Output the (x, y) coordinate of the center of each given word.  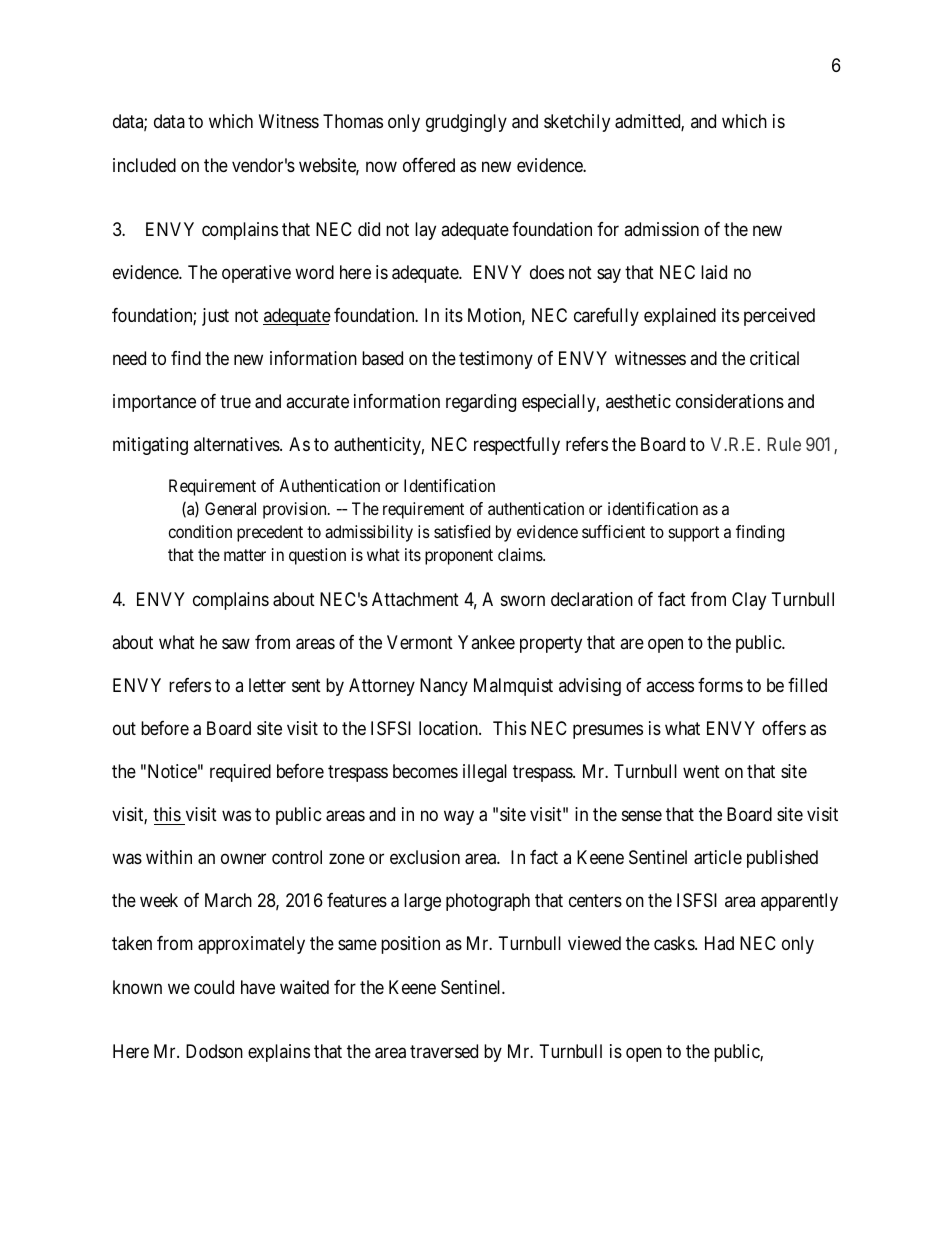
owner (243, 859)
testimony (496, 360)
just (215, 317)
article (718, 857)
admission (661, 229)
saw (236, 644)
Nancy (444, 687)
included (144, 165)
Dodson (214, 1051)
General (230, 508)
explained (680, 317)
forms (720, 685)
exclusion (425, 857)
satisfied (462, 531)
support (694, 534)
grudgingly (466, 123)
